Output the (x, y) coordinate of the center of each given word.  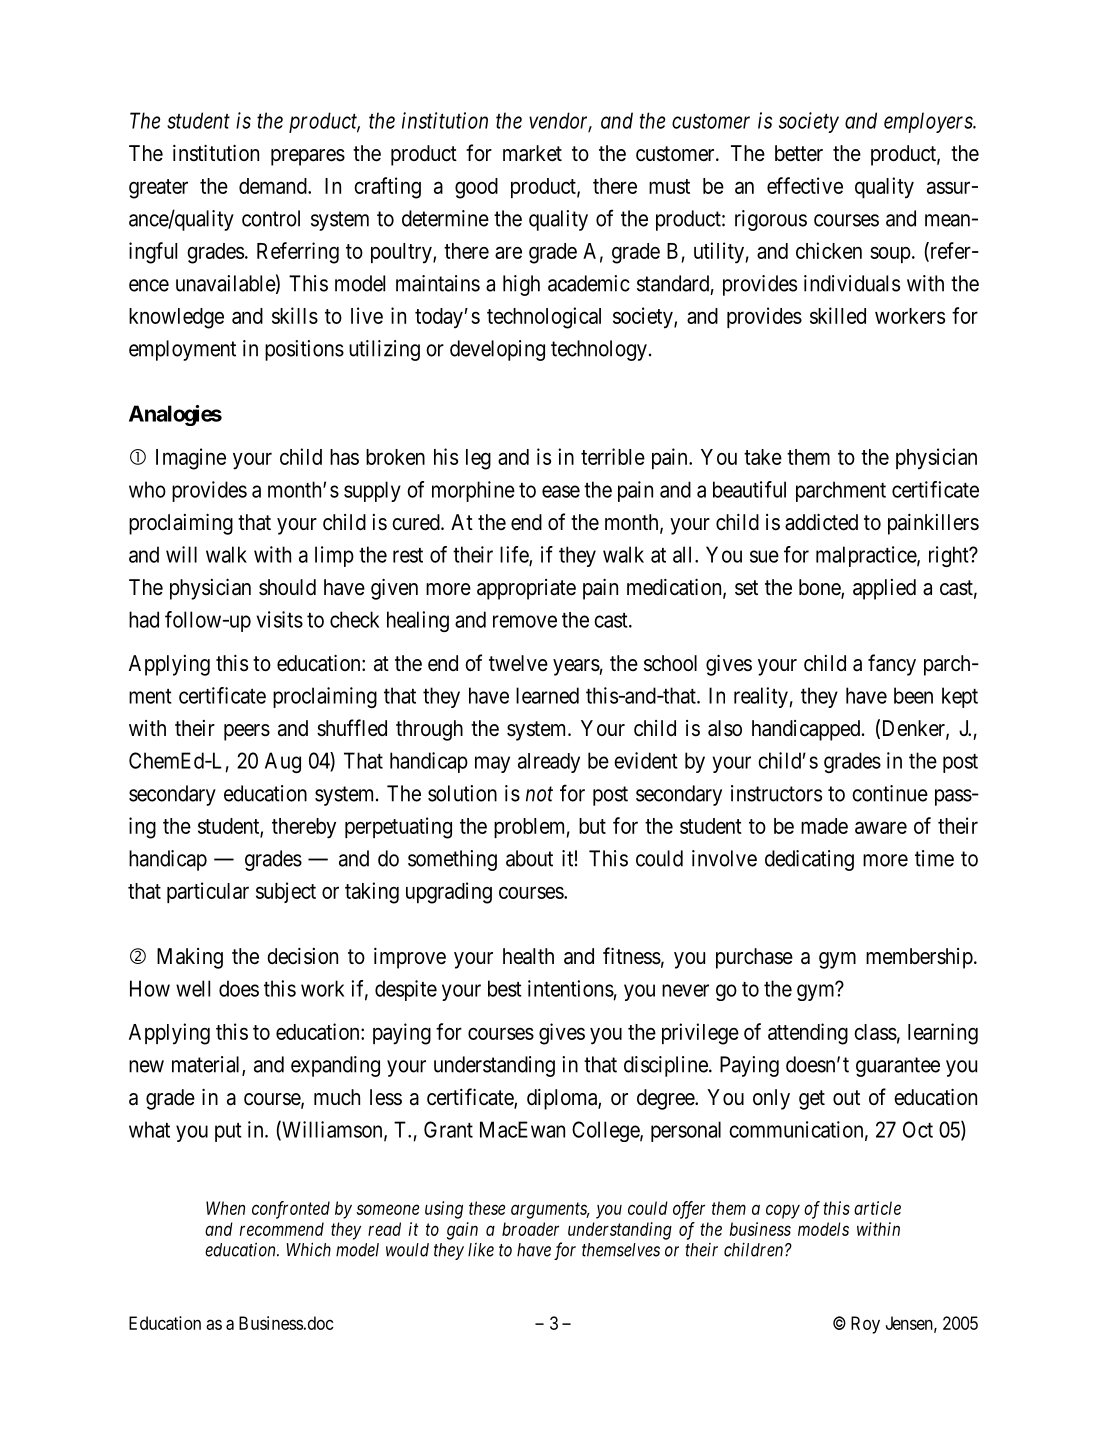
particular (208, 892)
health (528, 956)
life (515, 555)
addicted (821, 522)
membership (919, 958)
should (287, 587)
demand (274, 186)
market (532, 153)
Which (308, 1249)
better (799, 153)
